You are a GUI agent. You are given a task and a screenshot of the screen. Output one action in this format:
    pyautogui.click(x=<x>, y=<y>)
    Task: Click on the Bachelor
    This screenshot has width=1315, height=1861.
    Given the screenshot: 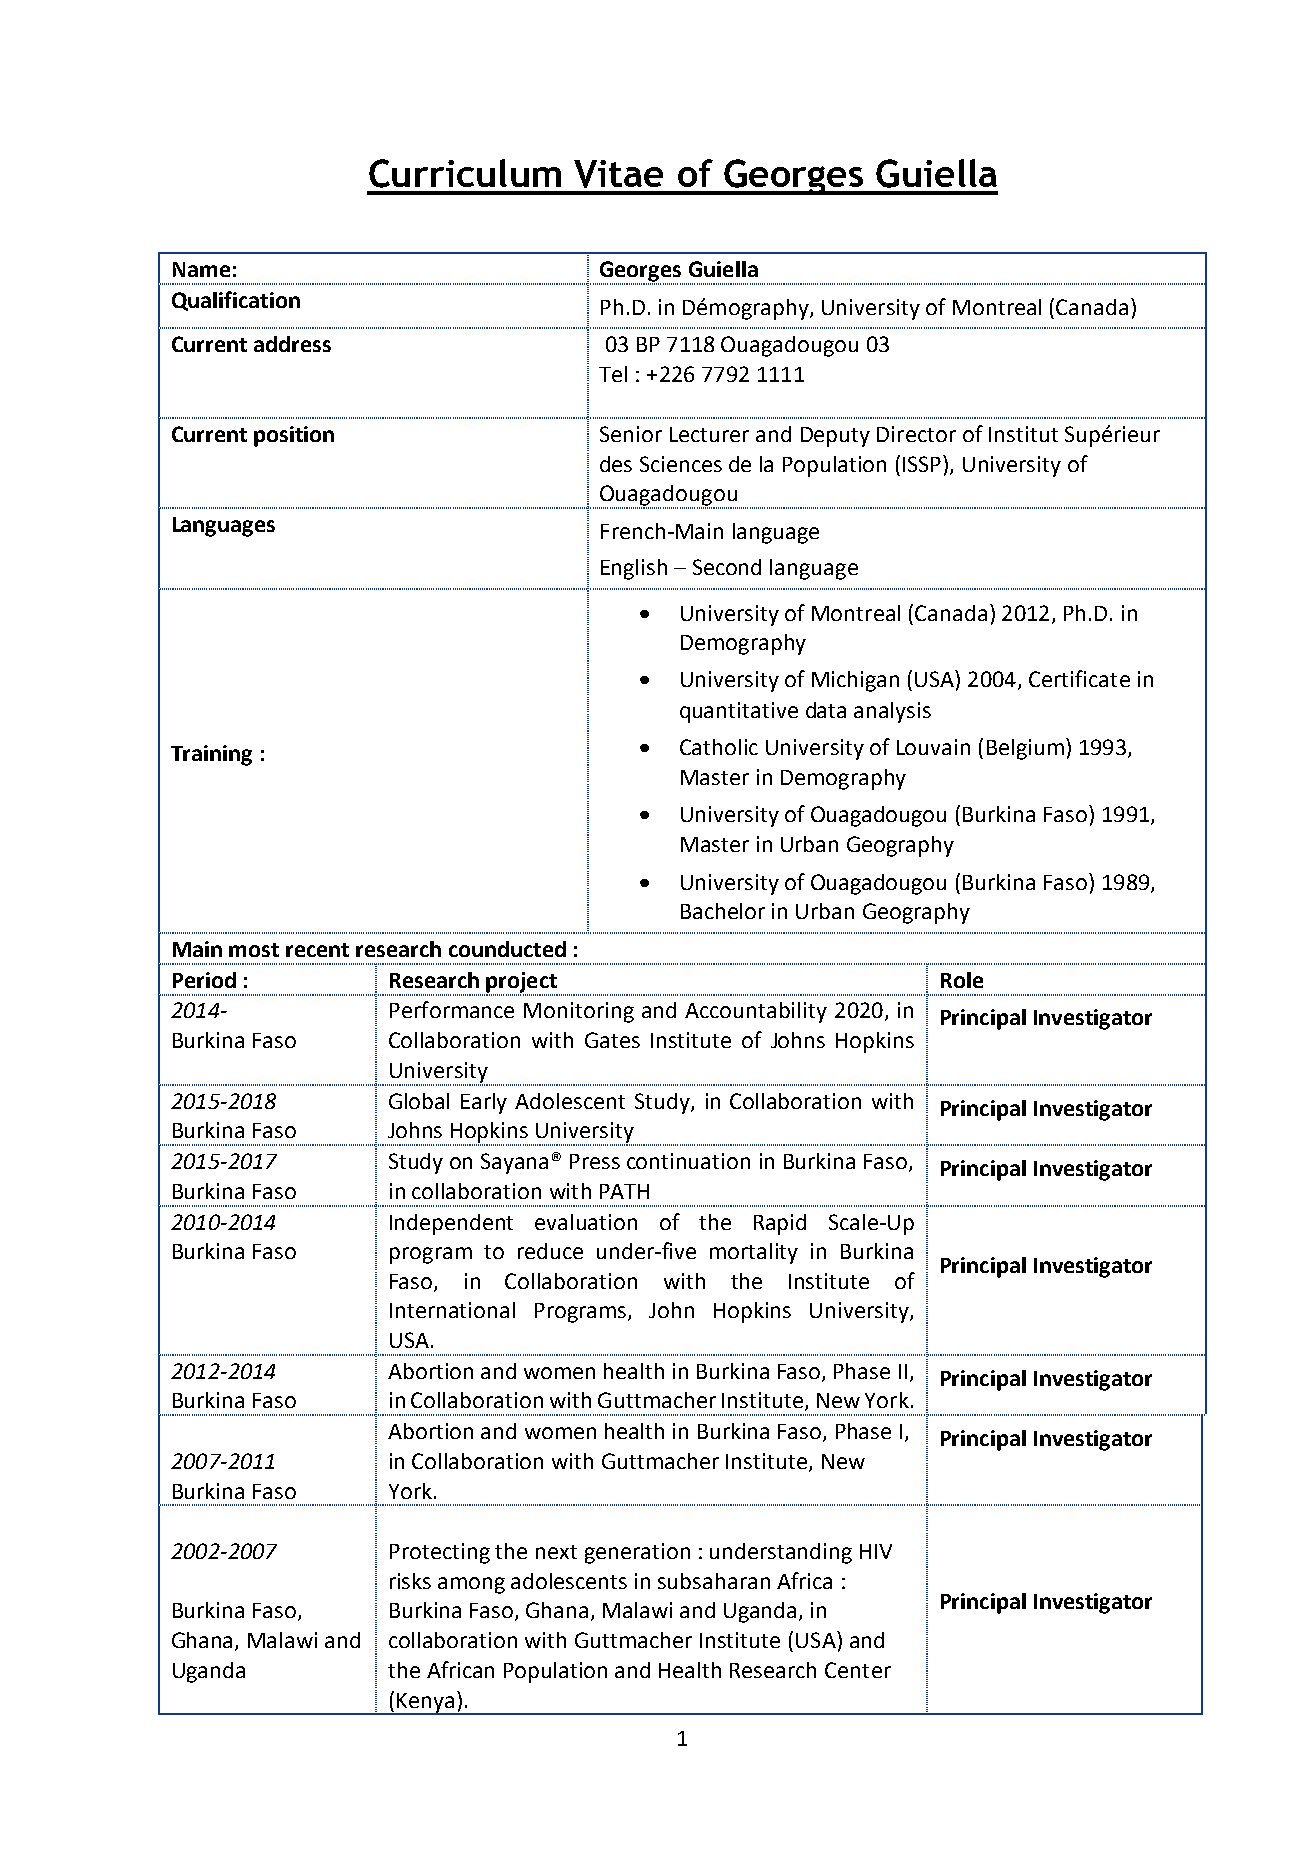 What is the action you would take?
    pyautogui.click(x=723, y=911)
